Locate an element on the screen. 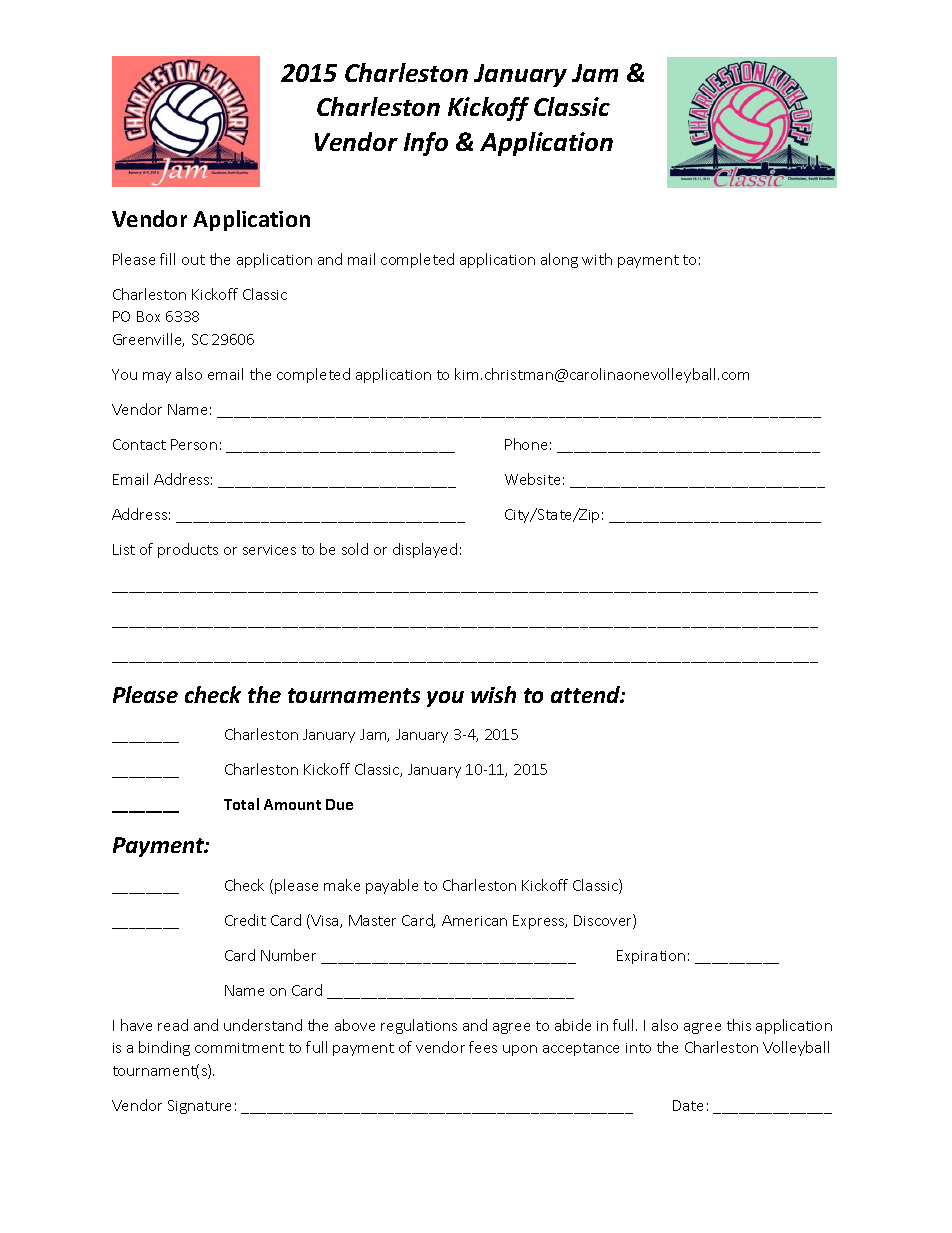 Image resolution: width=952 pixels, height=1233 pixels. may is located at coordinates (157, 377).
